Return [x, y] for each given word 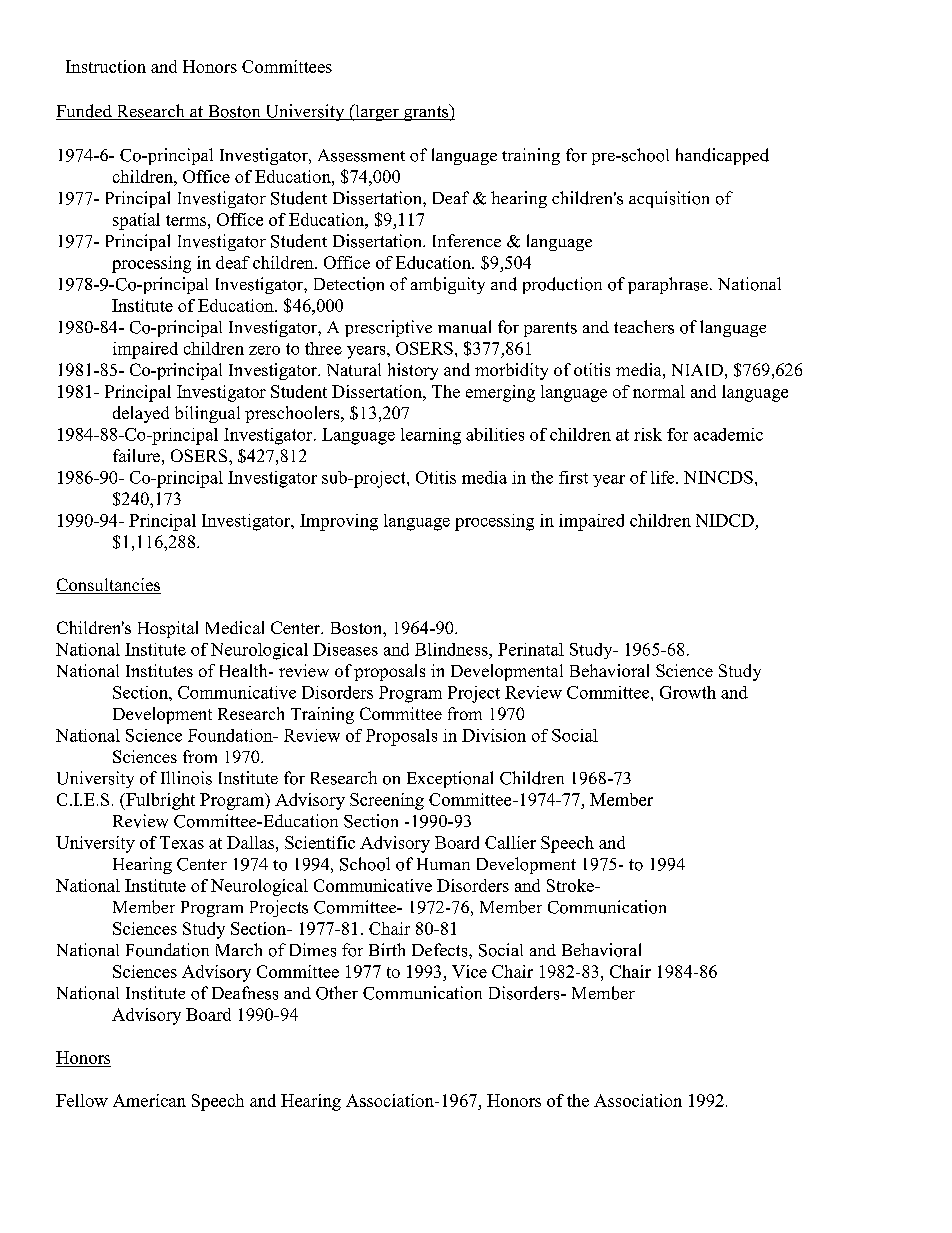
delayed [141, 414]
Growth [688, 692]
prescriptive [388, 328]
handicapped [722, 156]
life [664, 477]
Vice [469, 971]
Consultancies [108, 586]
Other [337, 993]
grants [426, 112]
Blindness [452, 649]
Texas [182, 842]
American [149, 1100]
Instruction [106, 66]
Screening [387, 801]
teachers [644, 327]
